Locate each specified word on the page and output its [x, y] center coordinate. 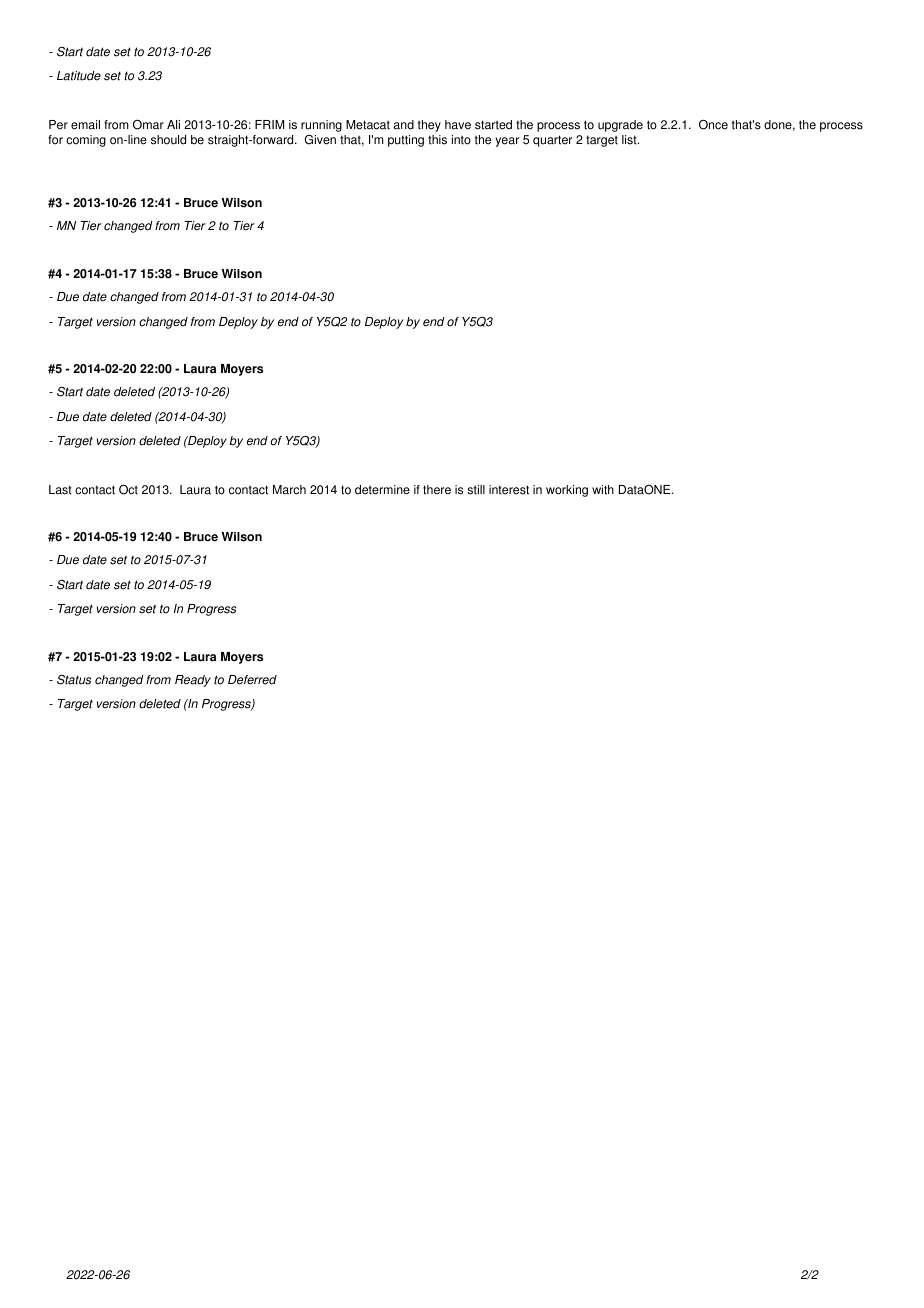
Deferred [252, 680]
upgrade [620, 126]
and [404, 125]
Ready [193, 681]
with [603, 490]
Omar [148, 125]
